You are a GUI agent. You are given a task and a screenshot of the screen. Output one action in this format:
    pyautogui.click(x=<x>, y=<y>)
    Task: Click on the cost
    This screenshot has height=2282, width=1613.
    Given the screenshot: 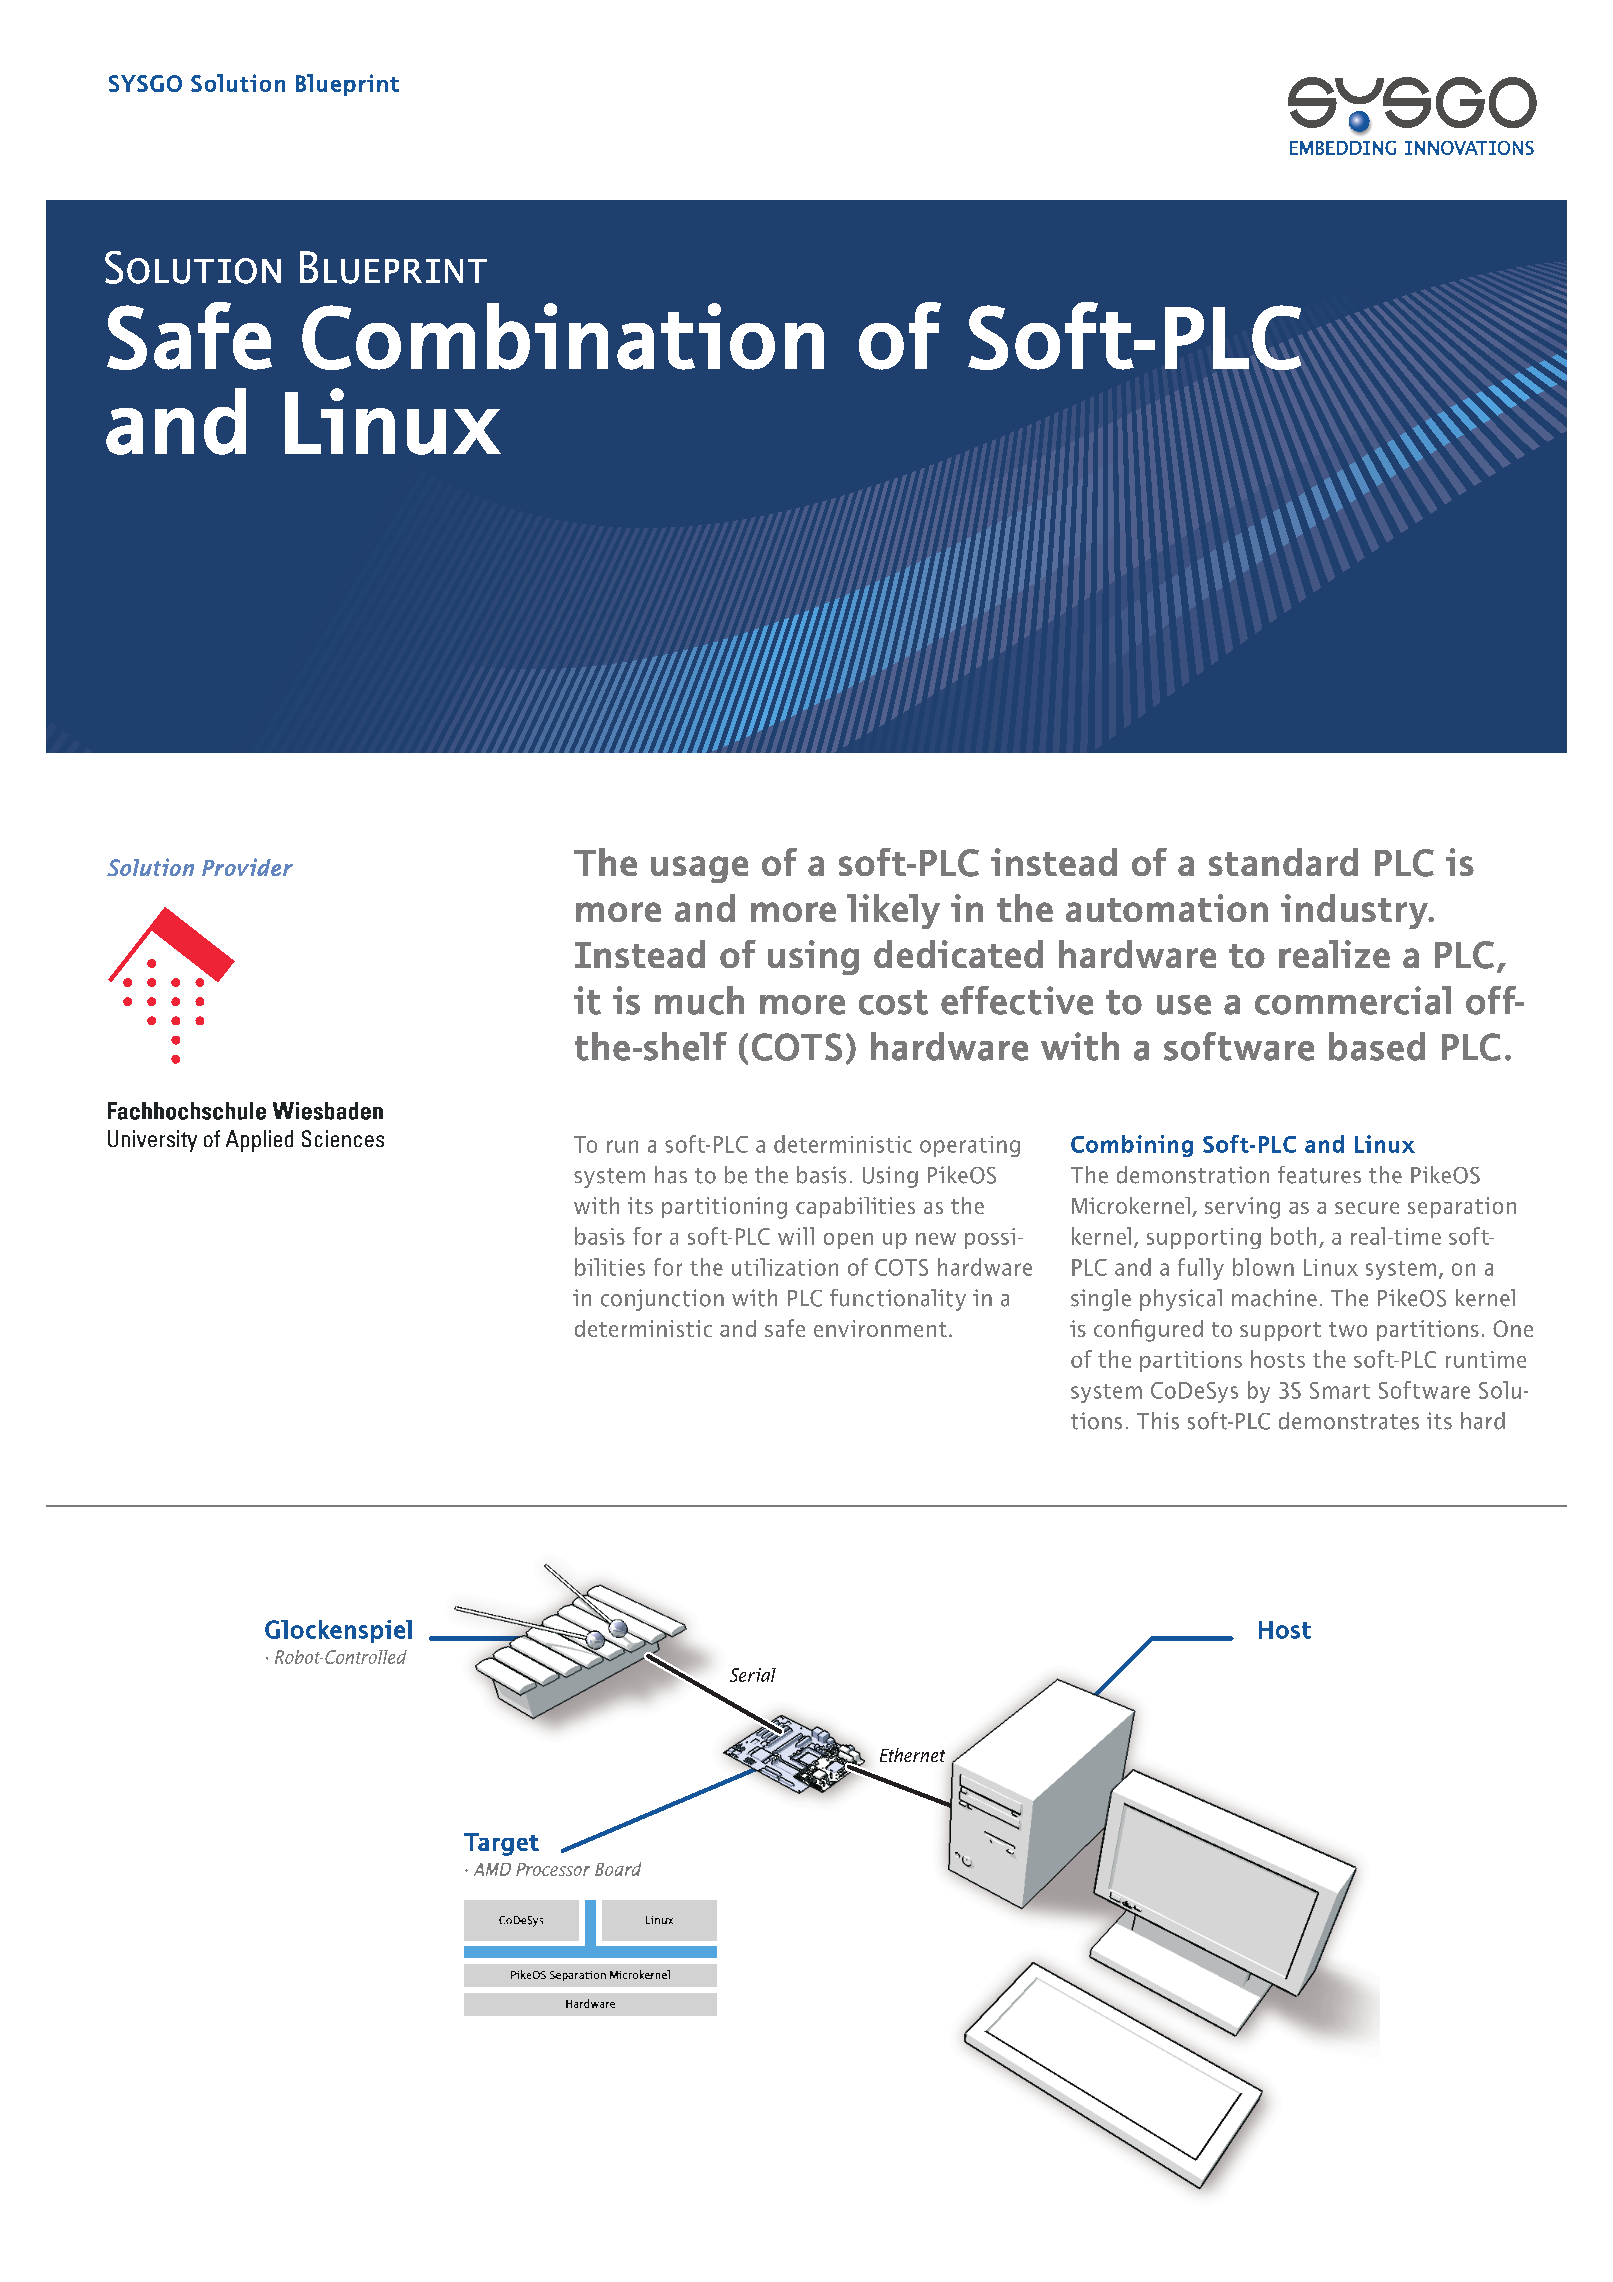 What is the action you would take?
    pyautogui.click(x=893, y=1002)
